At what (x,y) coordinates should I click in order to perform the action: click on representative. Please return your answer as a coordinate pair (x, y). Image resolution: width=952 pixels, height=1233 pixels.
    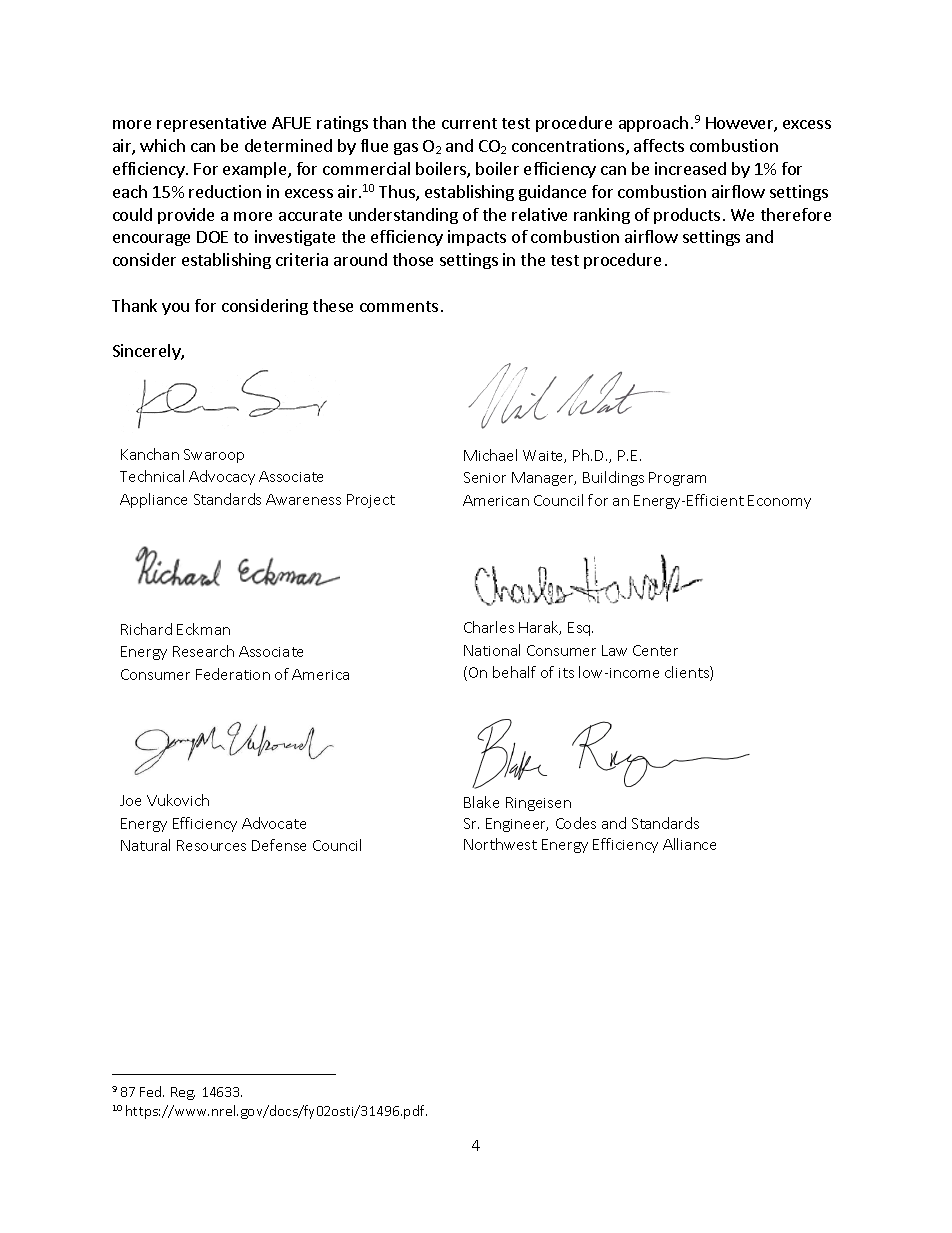
    Looking at the image, I should click on (211, 124).
